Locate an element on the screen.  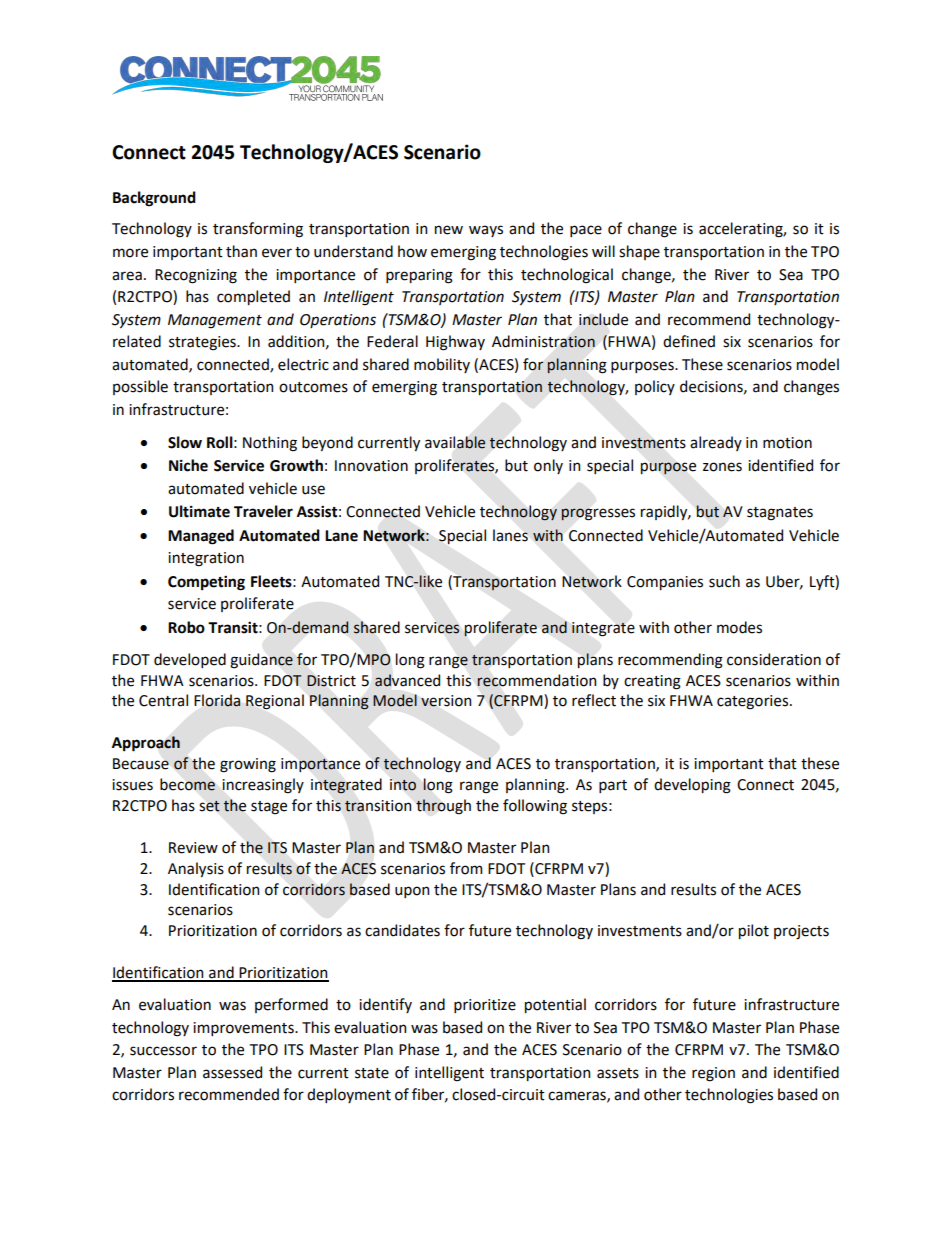
developed is located at coordinates (190, 660).
